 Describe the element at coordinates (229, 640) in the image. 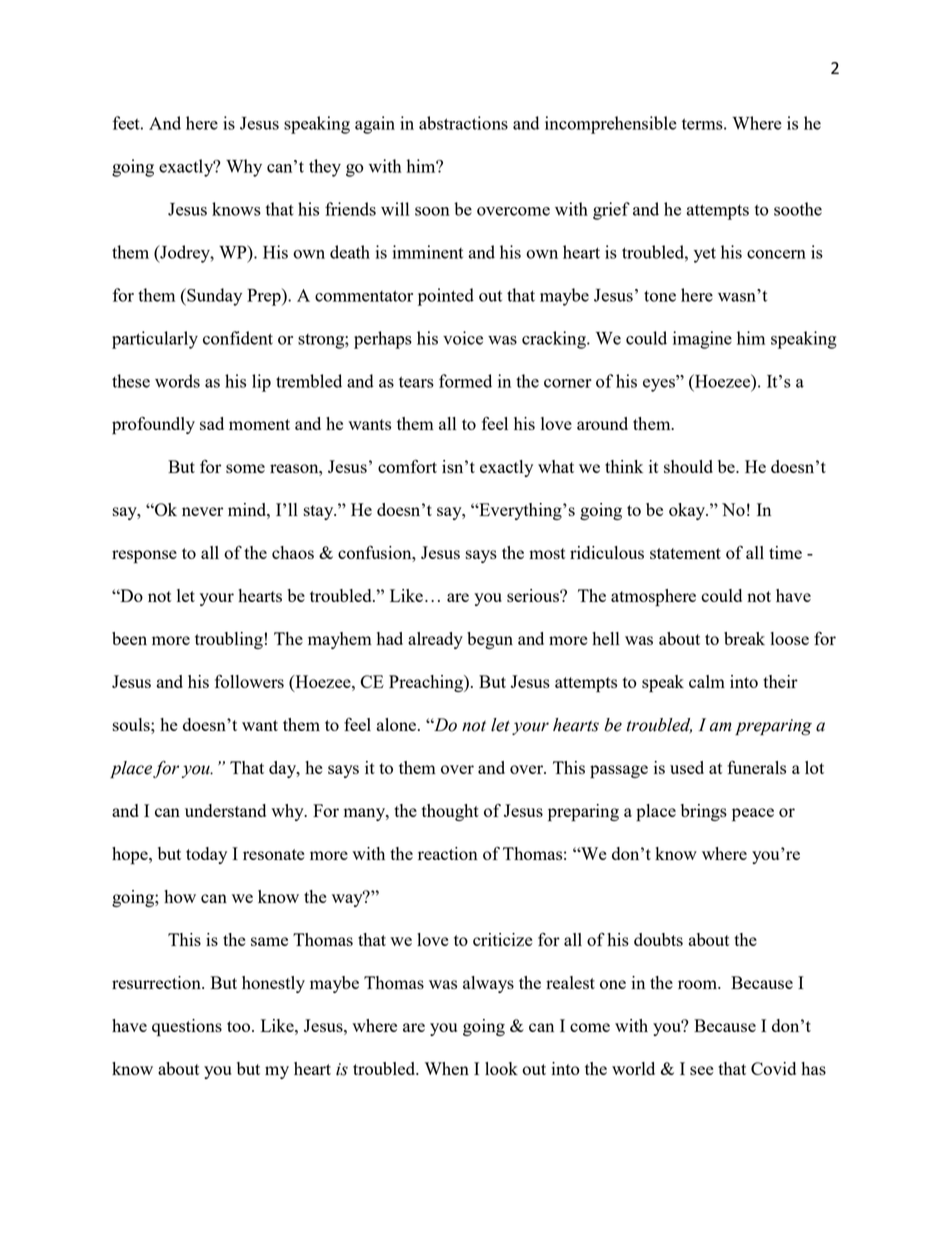

I see `troubling` at that location.
